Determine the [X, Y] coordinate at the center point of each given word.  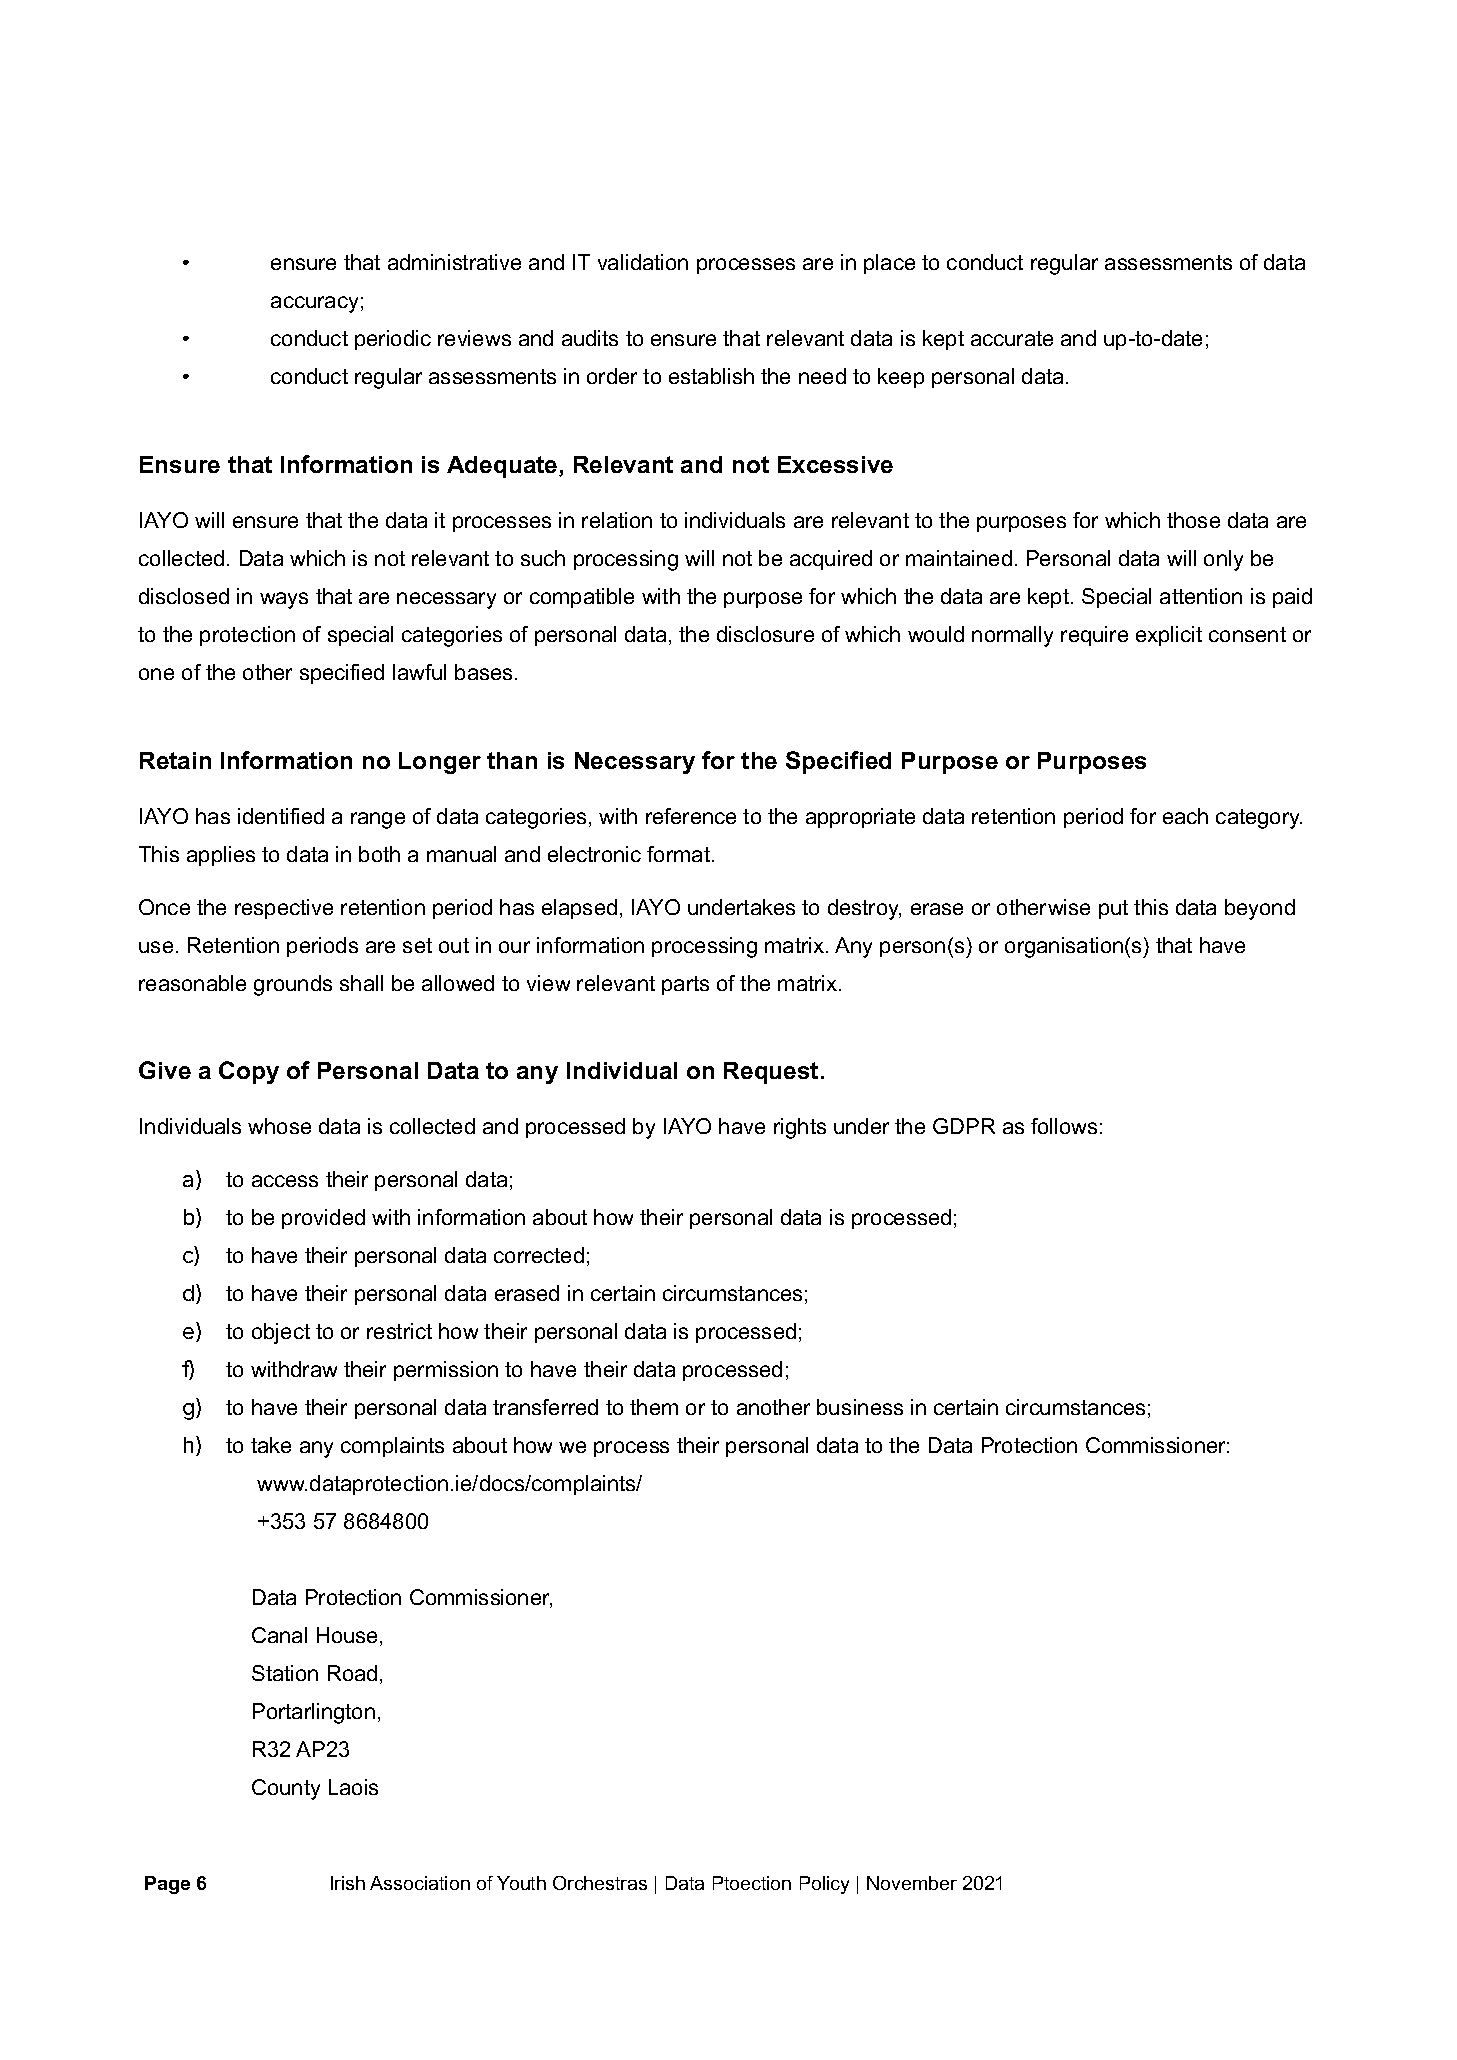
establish [711, 376]
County [286, 1789]
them [654, 1407]
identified [281, 816]
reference [691, 816]
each [1185, 816]
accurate [1012, 338]
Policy [824, 1885]
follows [1064, 1126]
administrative [454, 262]
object [281, 1333]
